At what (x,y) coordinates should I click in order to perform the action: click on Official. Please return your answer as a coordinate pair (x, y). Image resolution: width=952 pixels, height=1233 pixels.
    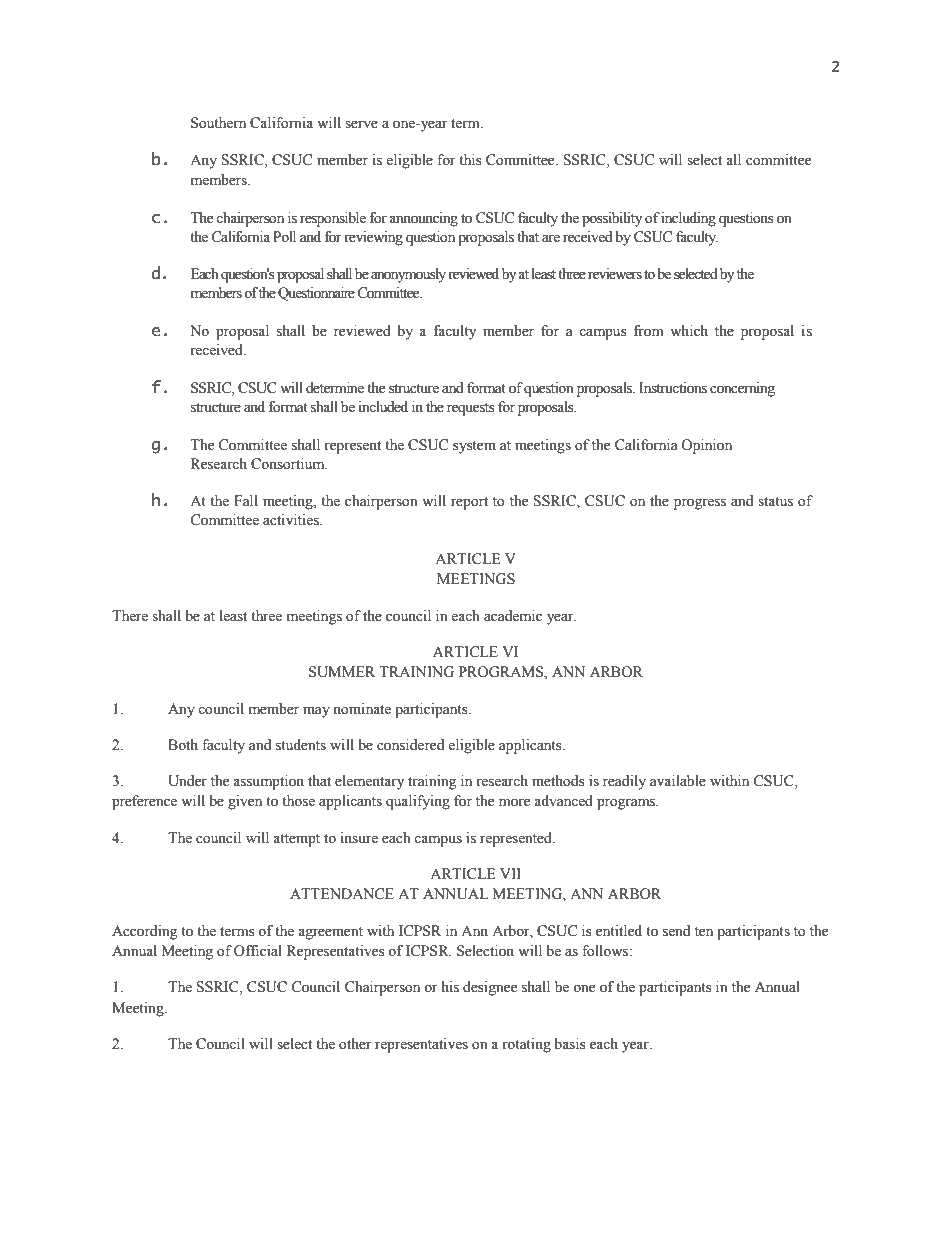
    Looking at the image, I should click on (258, 951).
